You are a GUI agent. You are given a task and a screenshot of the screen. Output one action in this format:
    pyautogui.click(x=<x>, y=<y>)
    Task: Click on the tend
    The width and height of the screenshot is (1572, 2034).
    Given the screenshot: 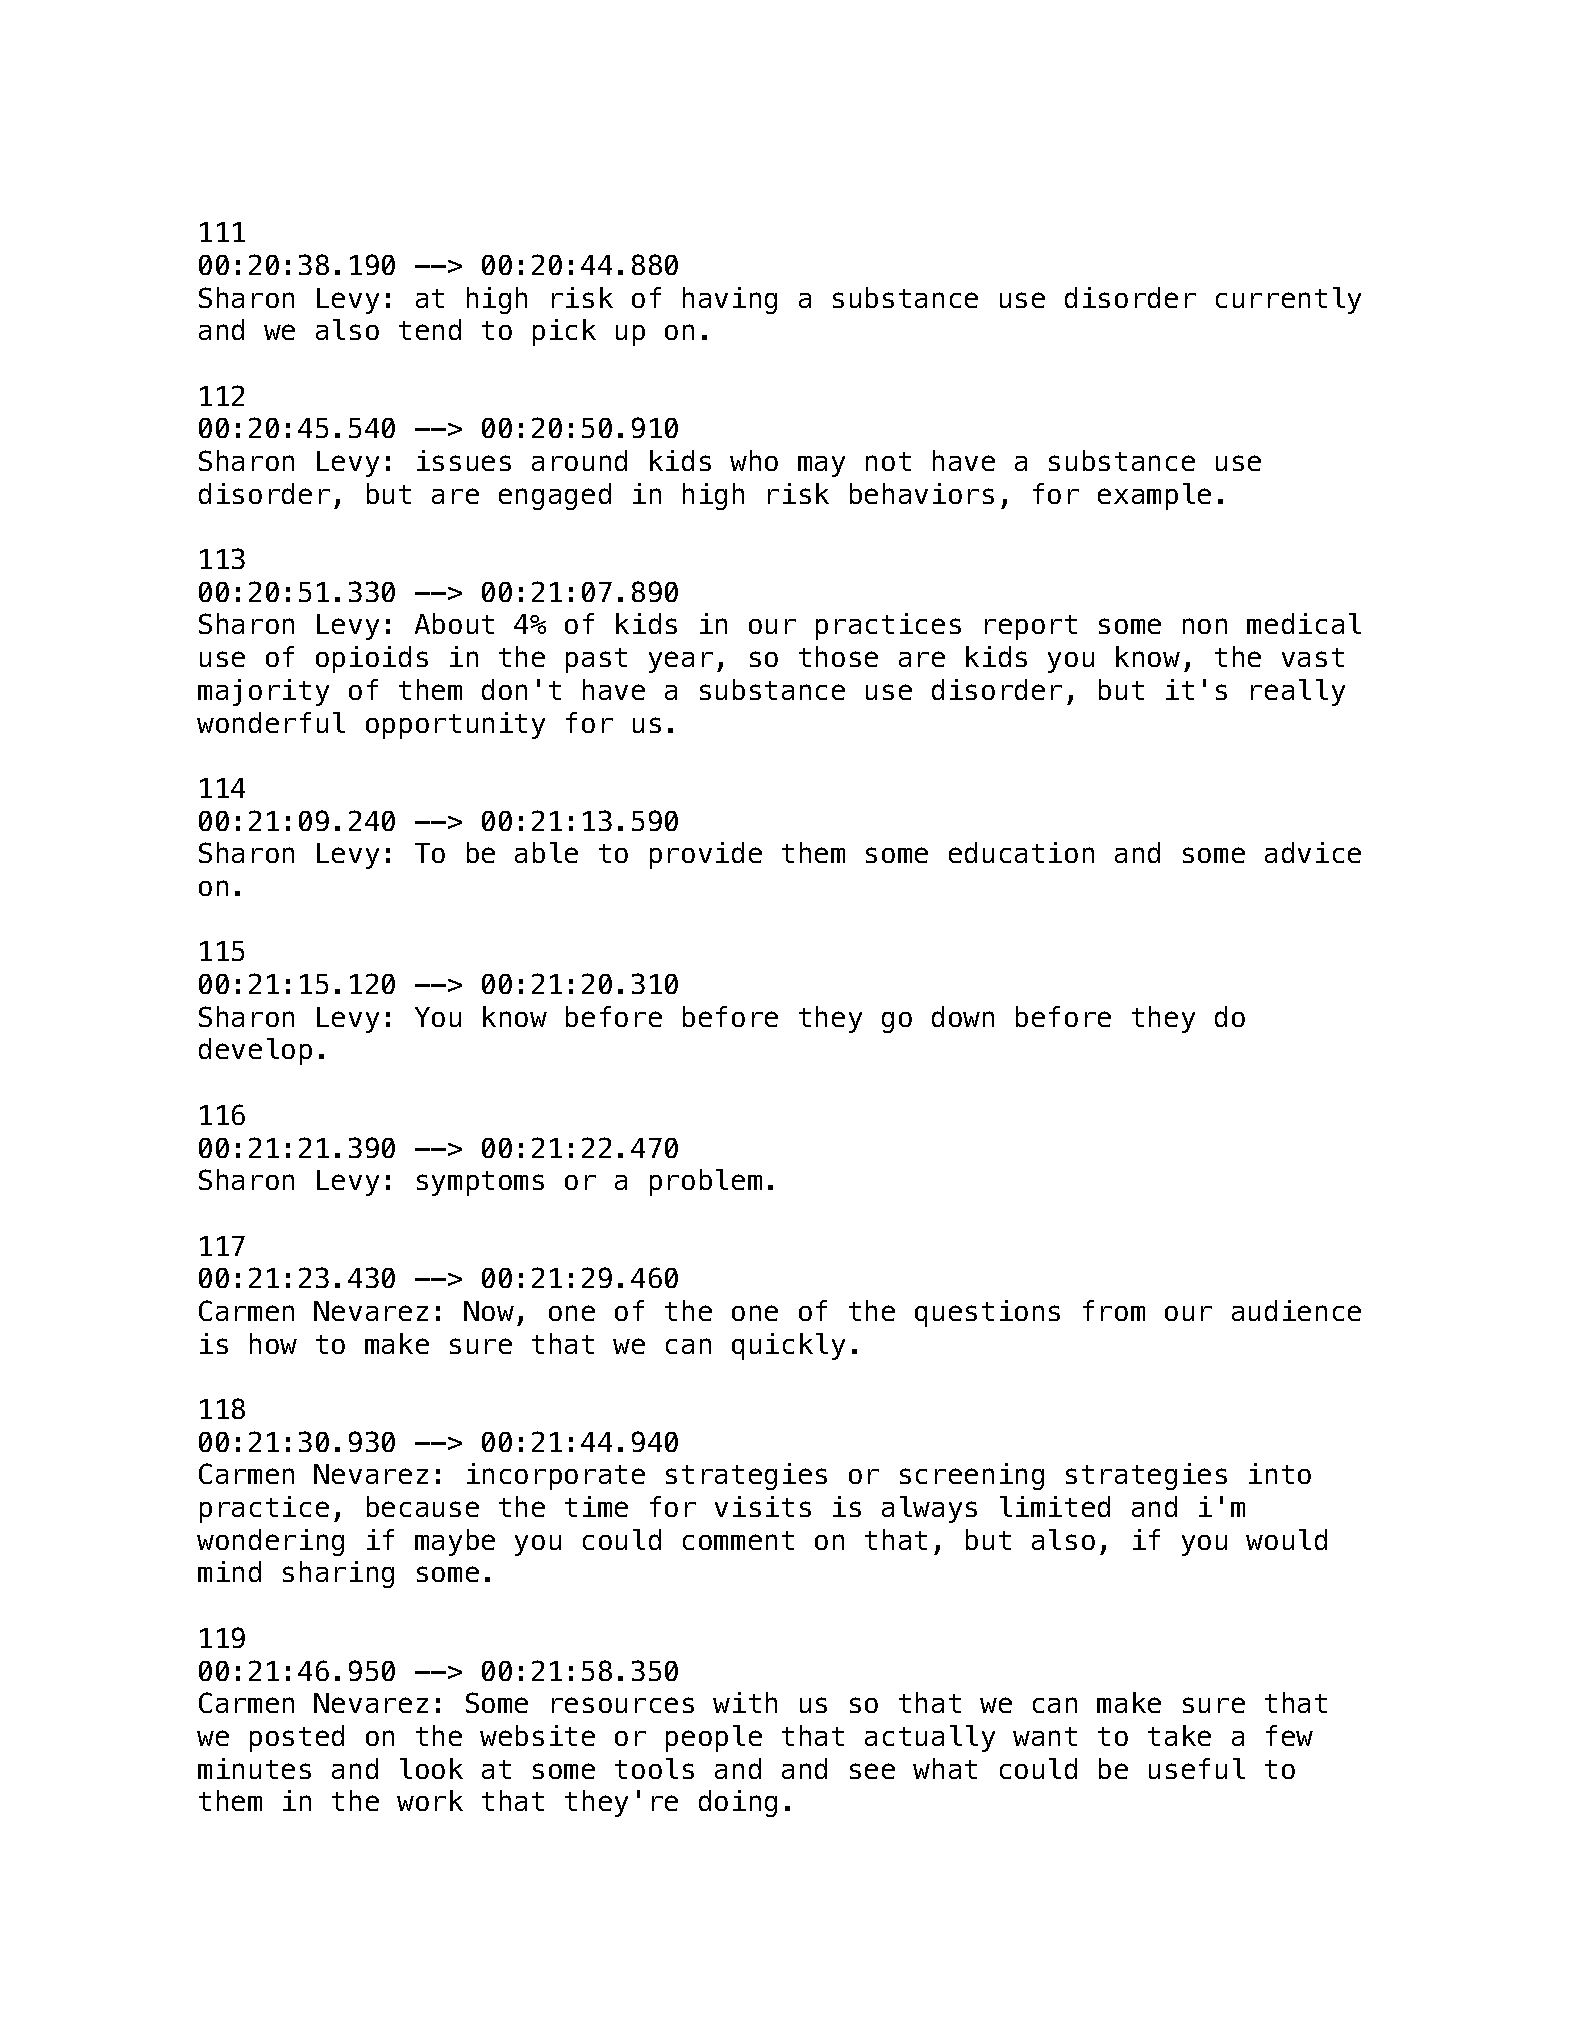 What is the action you would take?
    pyautogui.click(x=430, y=329)
